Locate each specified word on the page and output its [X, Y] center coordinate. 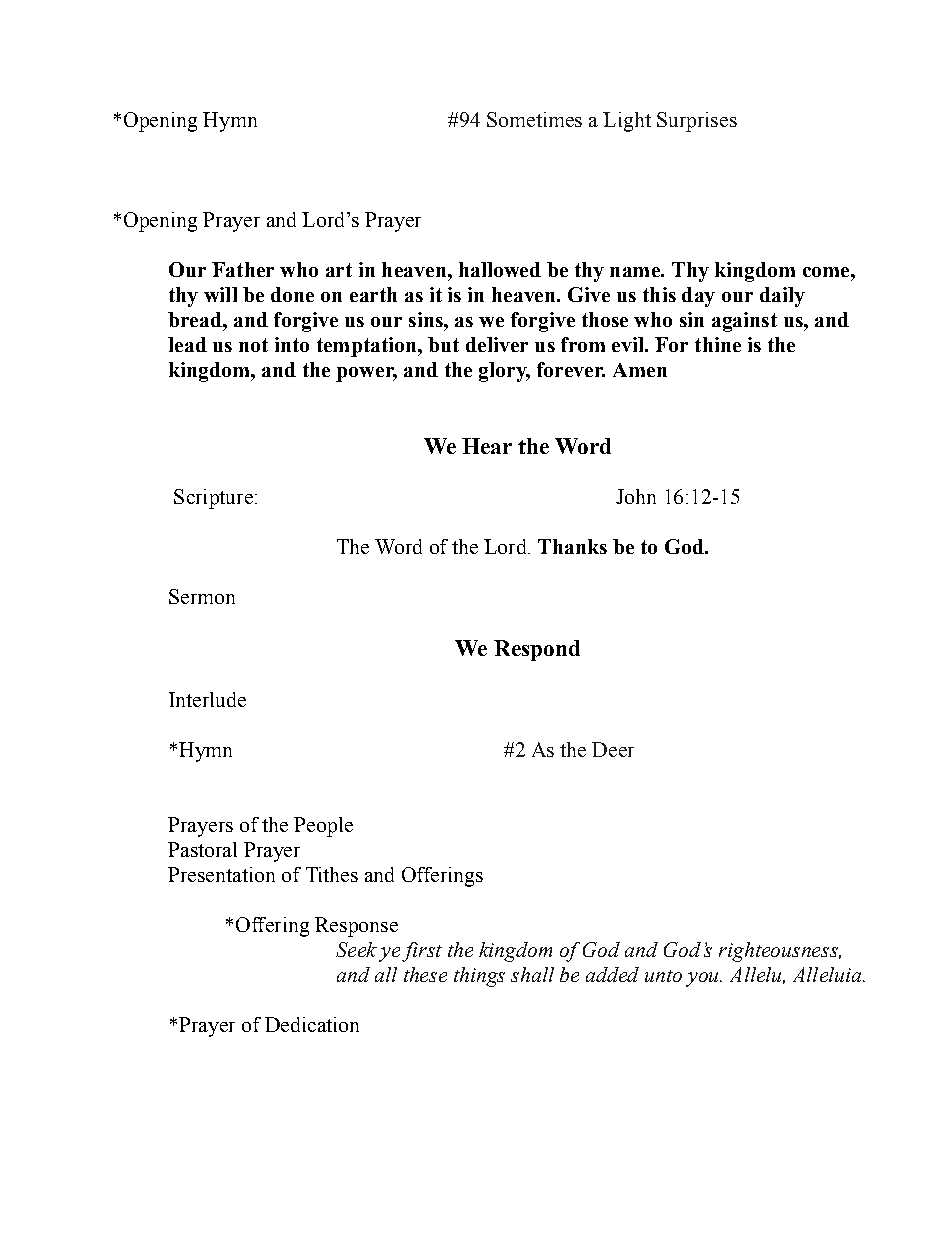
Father [243, 269]
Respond [537, 650]
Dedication [312, 1024]
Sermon [202, 596]
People [323, 827]
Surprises [697, 122]
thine [718, 344]
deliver [497, 344]
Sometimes [534, 119]
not [253, 345]
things [479, 977]
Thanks [572, 546]
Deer [613, 749]
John [636, 496]
